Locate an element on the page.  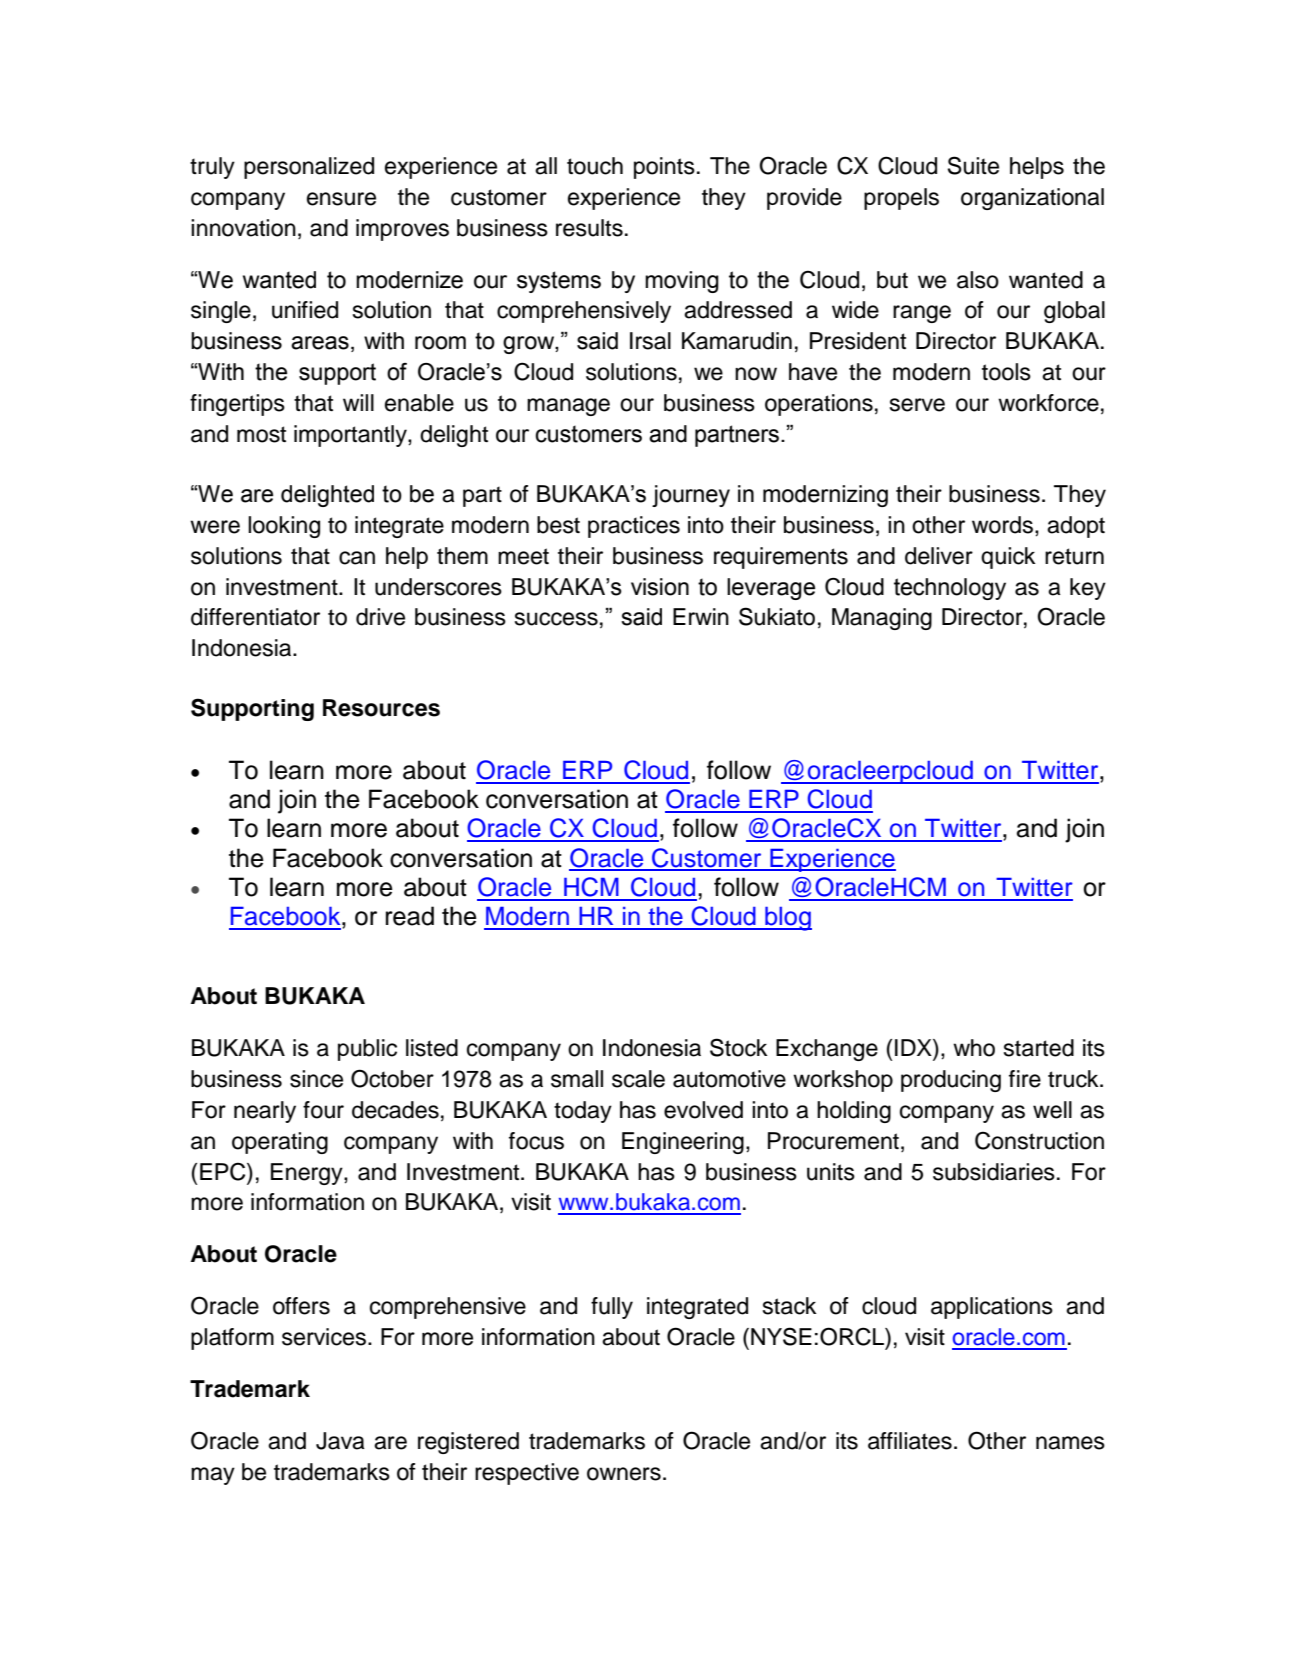
Managing is located at coordinates (882, 619).
